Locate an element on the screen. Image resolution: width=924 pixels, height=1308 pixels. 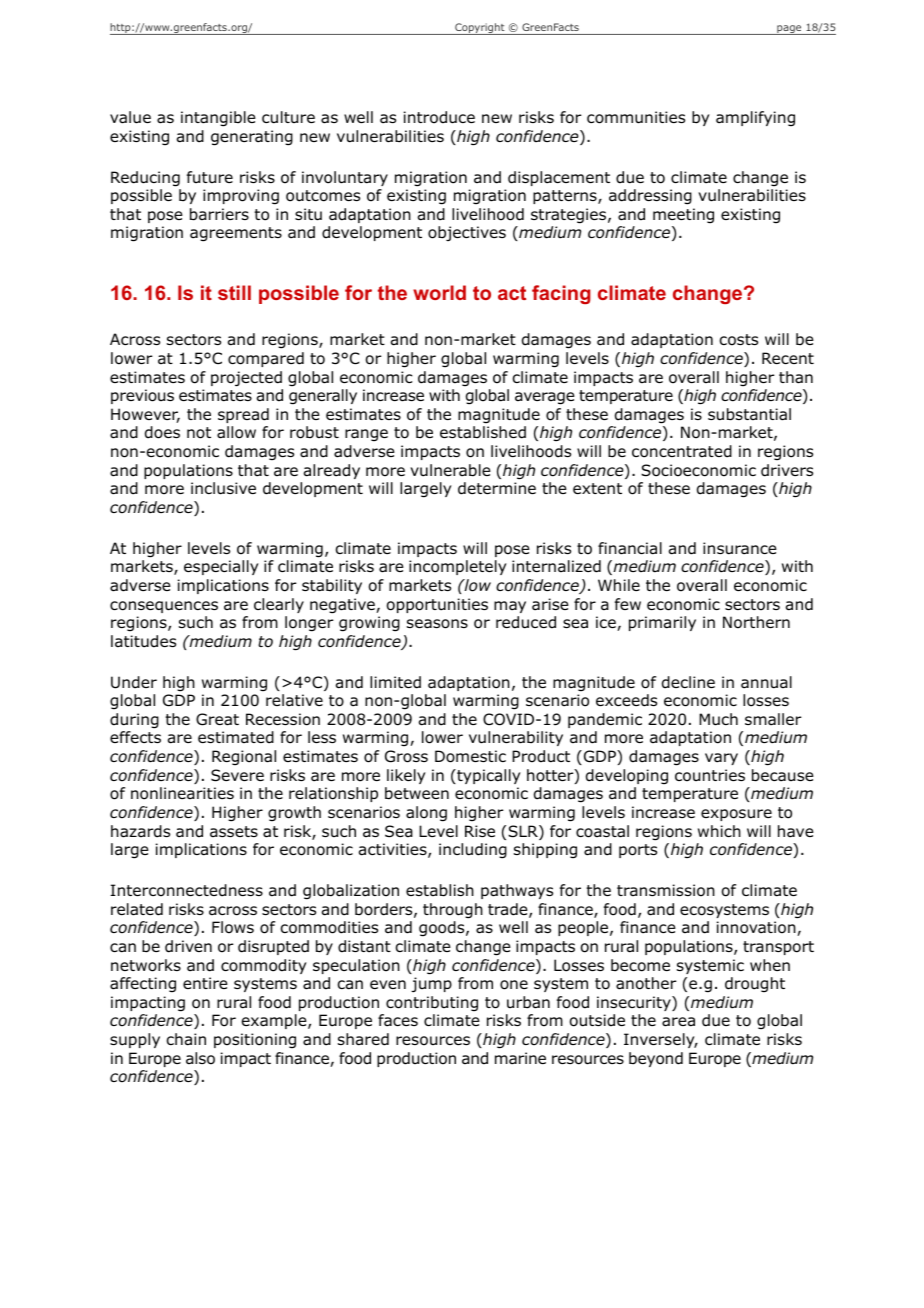
average is located at coordinates (545, 398).
